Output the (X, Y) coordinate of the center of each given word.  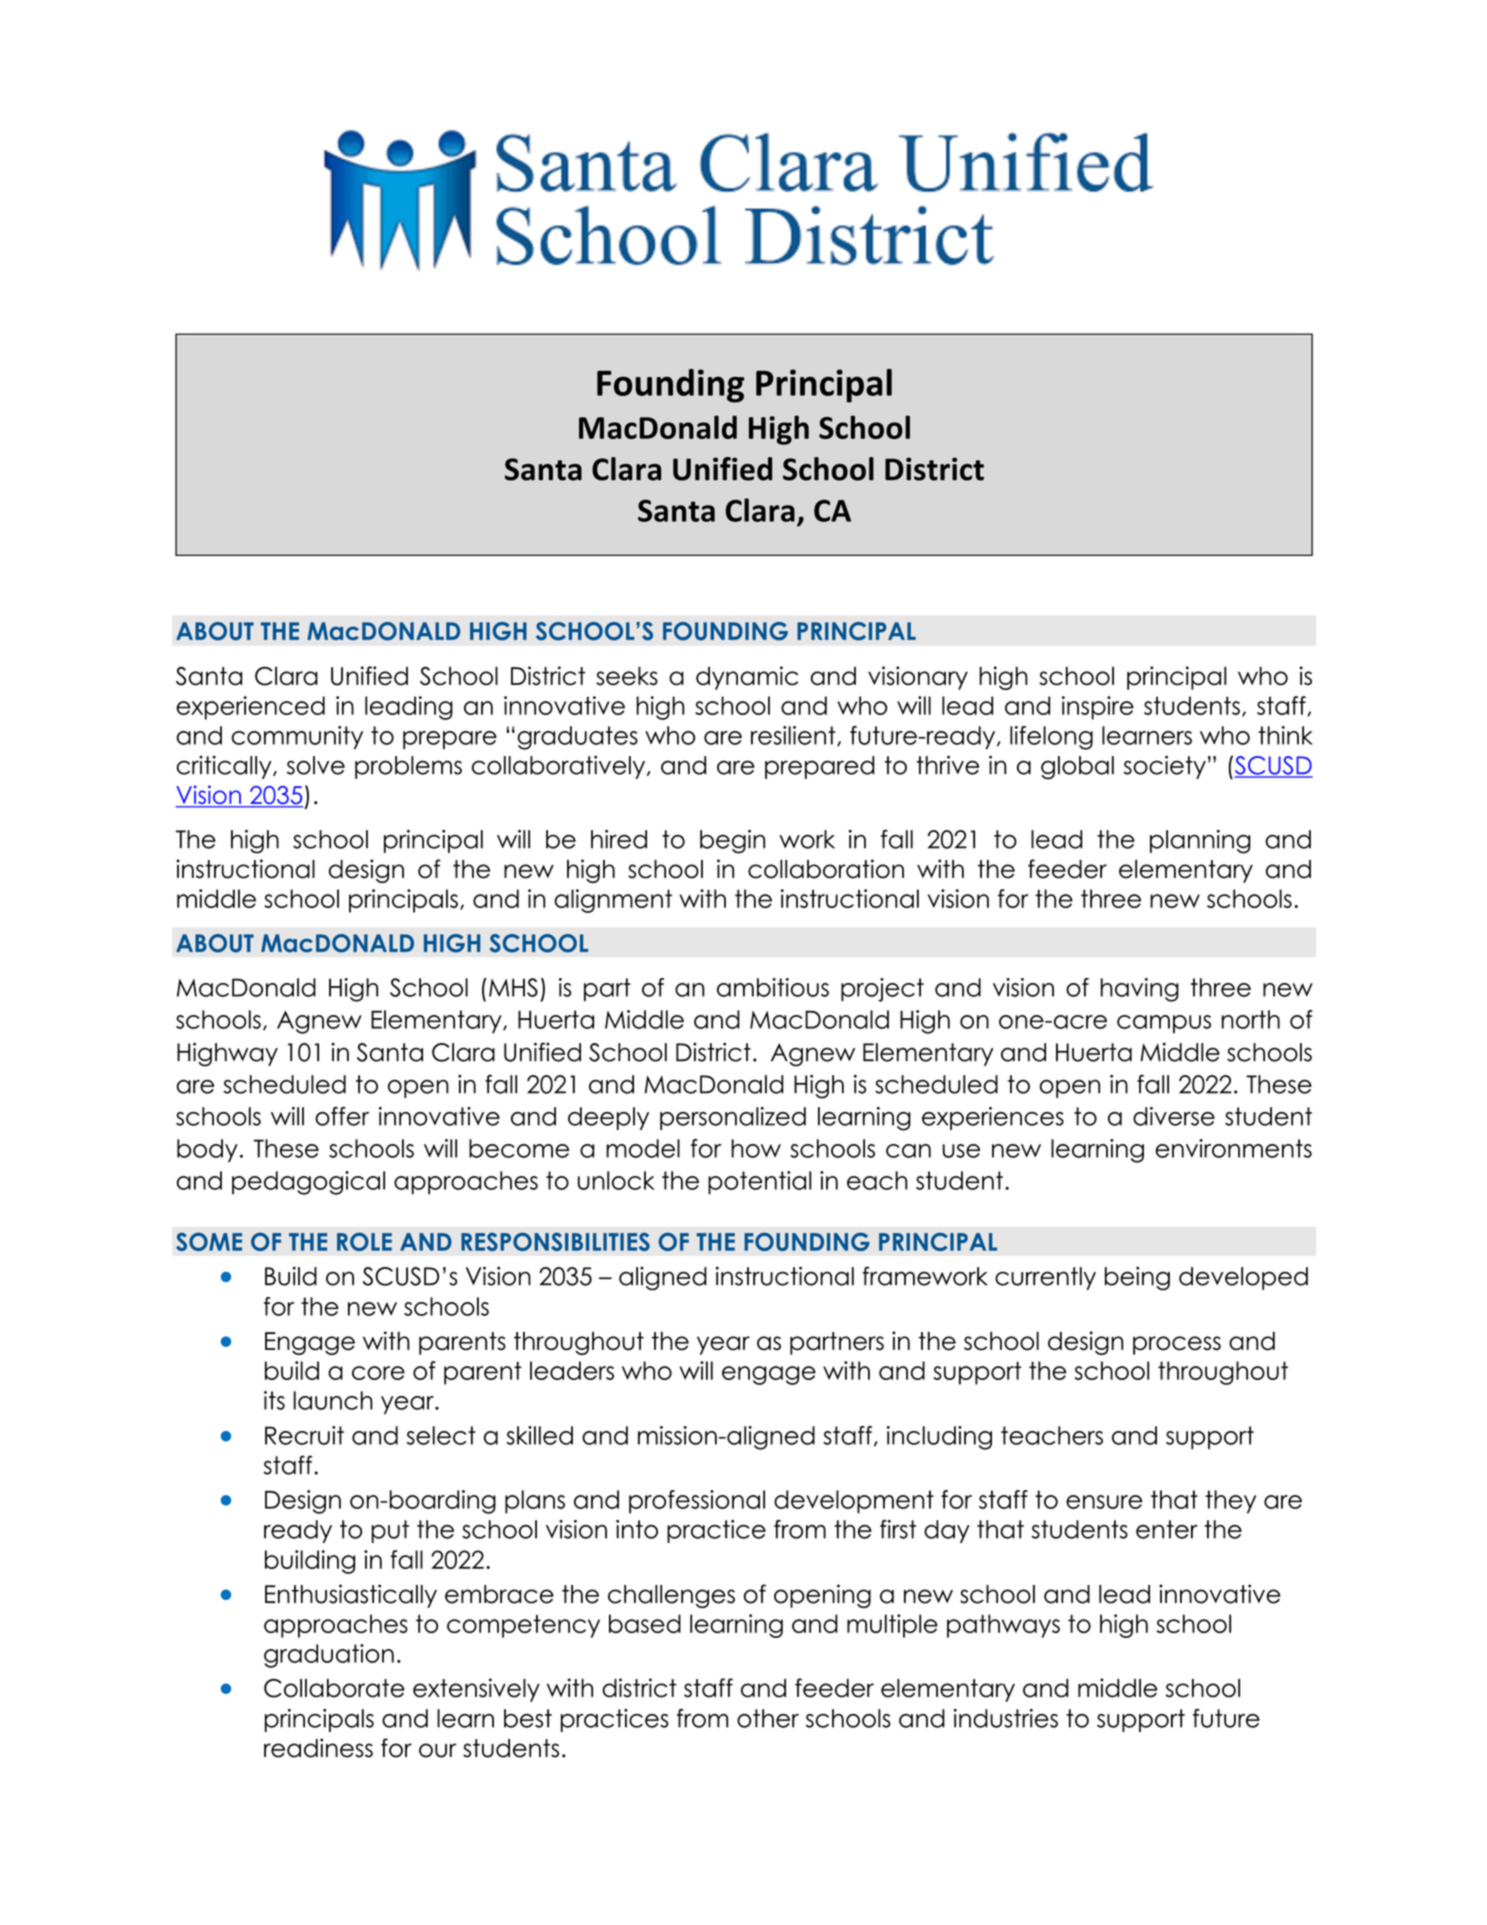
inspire (1098, 708)
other (768, 1718)
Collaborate (334, 1688)
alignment (613, 901)
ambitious (773, 987)
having (1140, 990)
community (297, 737)
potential (759, 1183)
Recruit (304, 1435)
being (1137, 1278)
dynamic (747, 678)
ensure (1104, 1502)
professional (697, 1502)
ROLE (364, 1241)
